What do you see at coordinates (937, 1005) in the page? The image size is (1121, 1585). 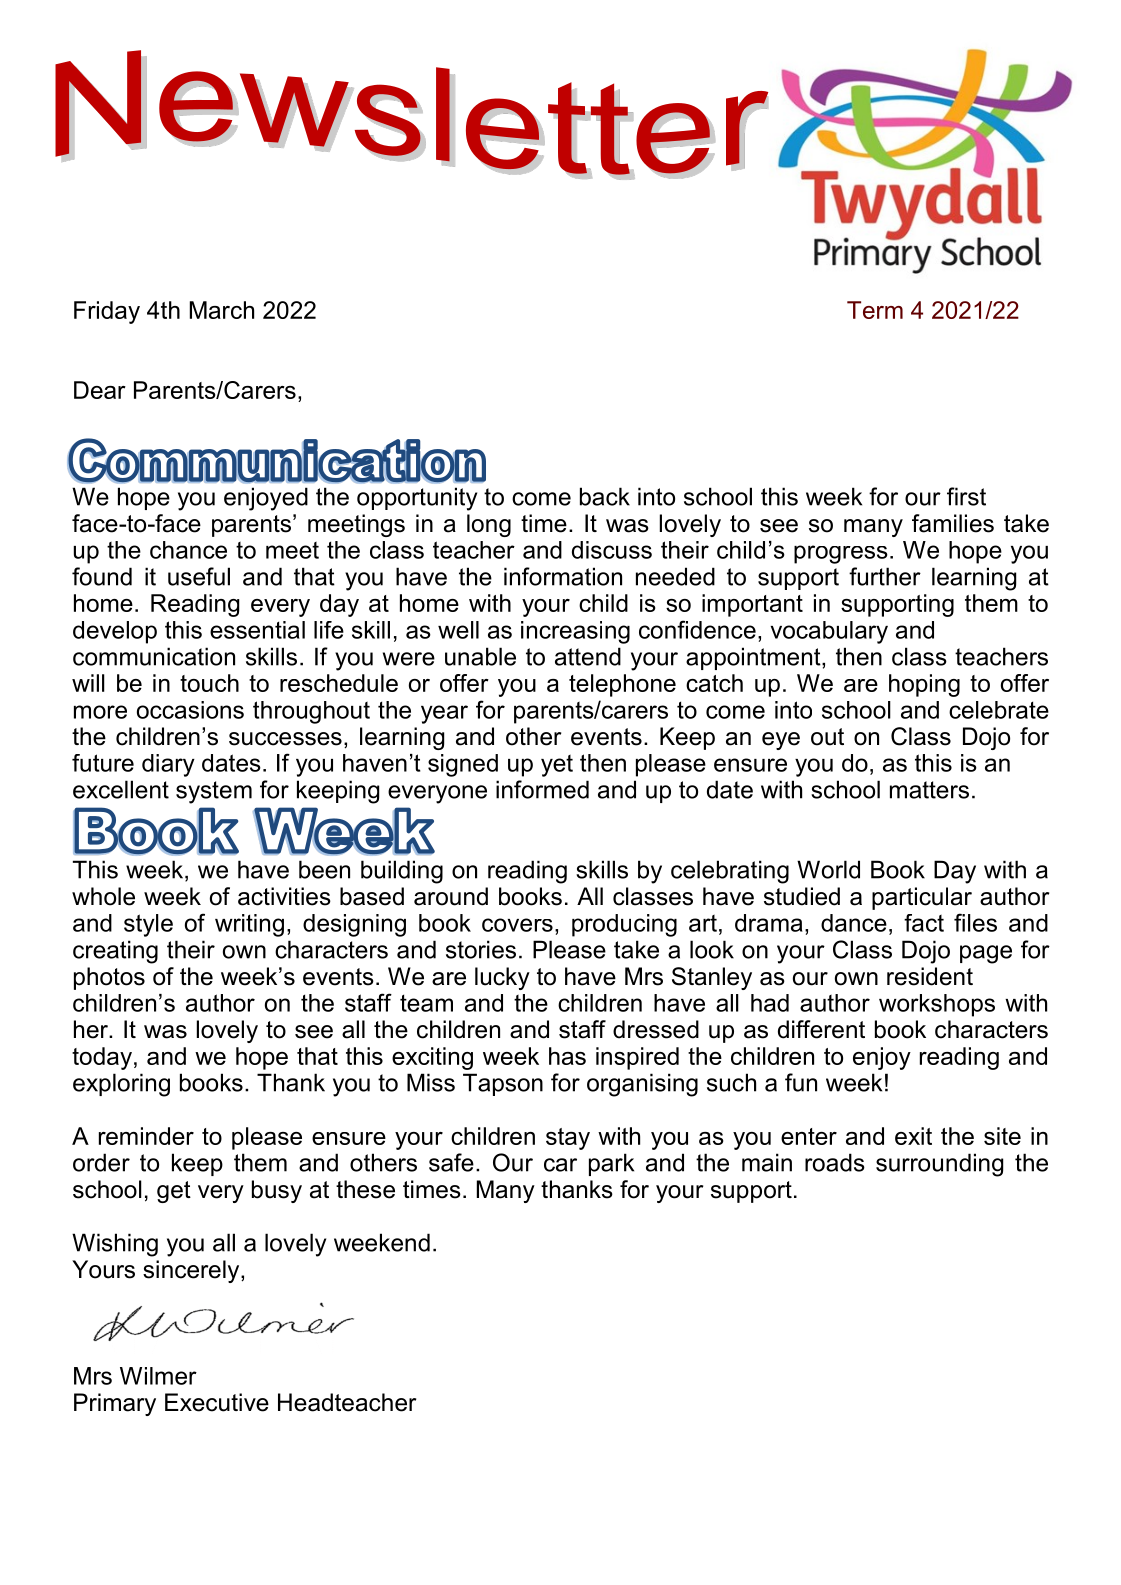 I see `workshops` at bounding box center [937, 1005].
